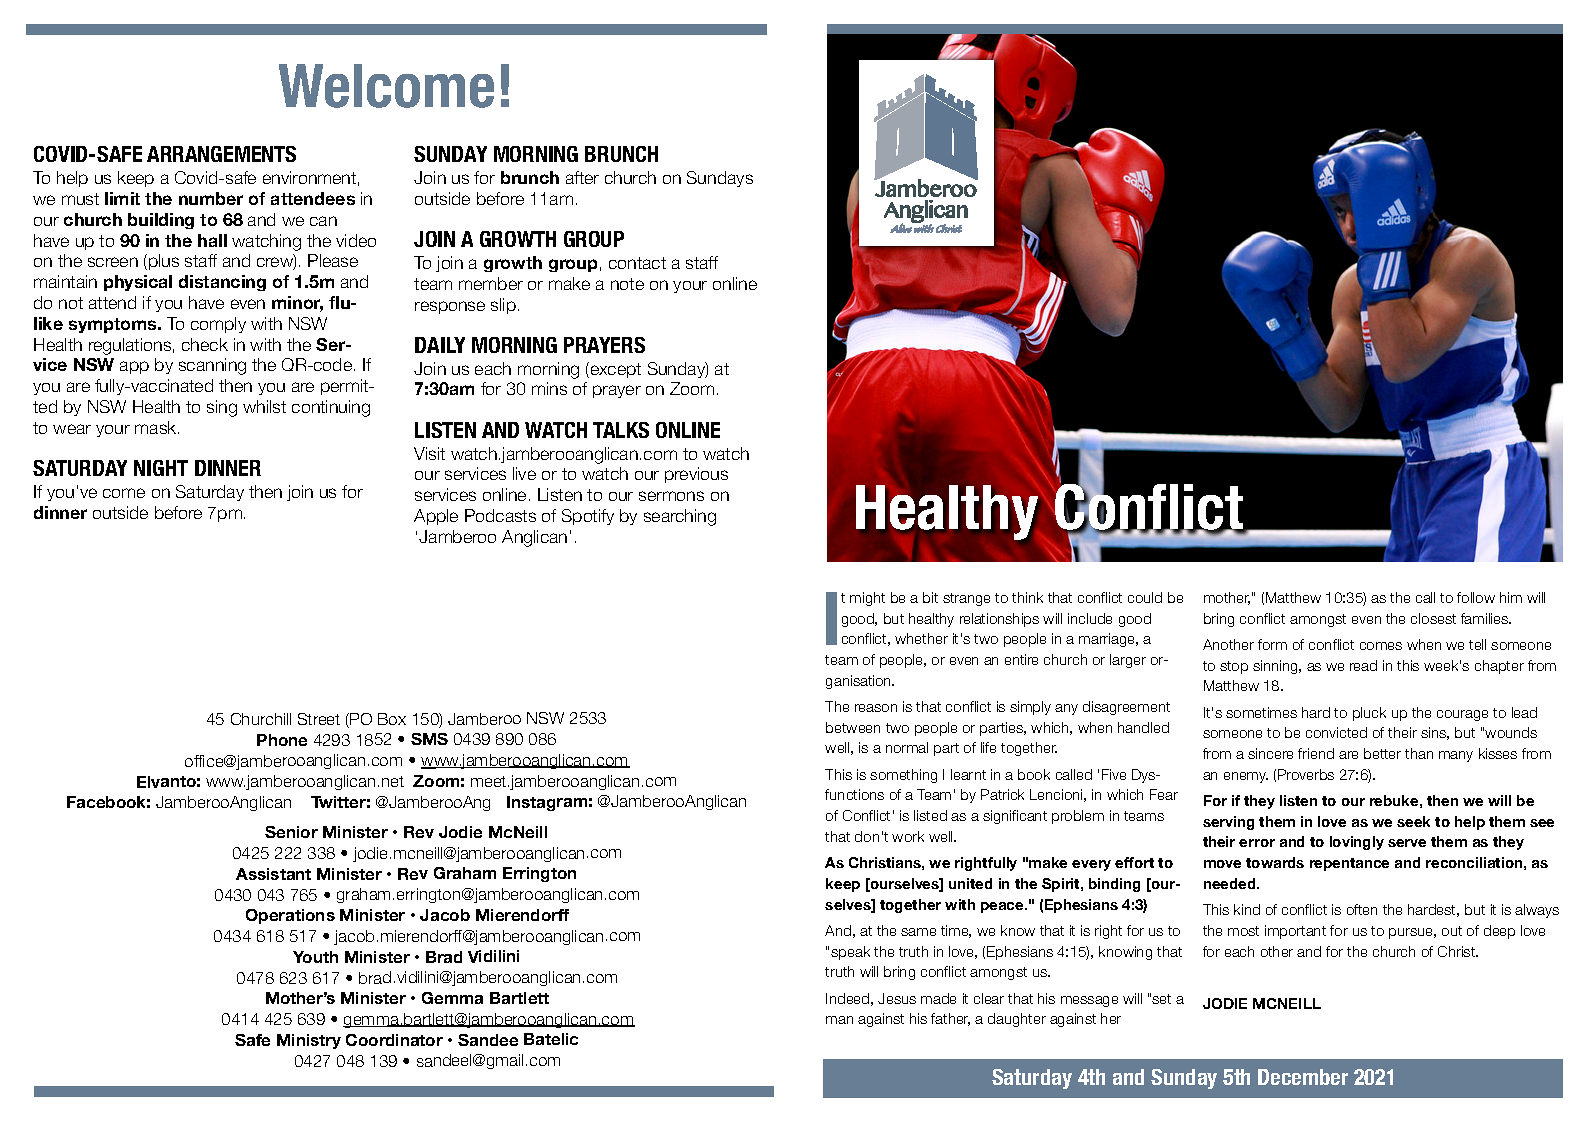  I want to click on work, so click(908, 836).
